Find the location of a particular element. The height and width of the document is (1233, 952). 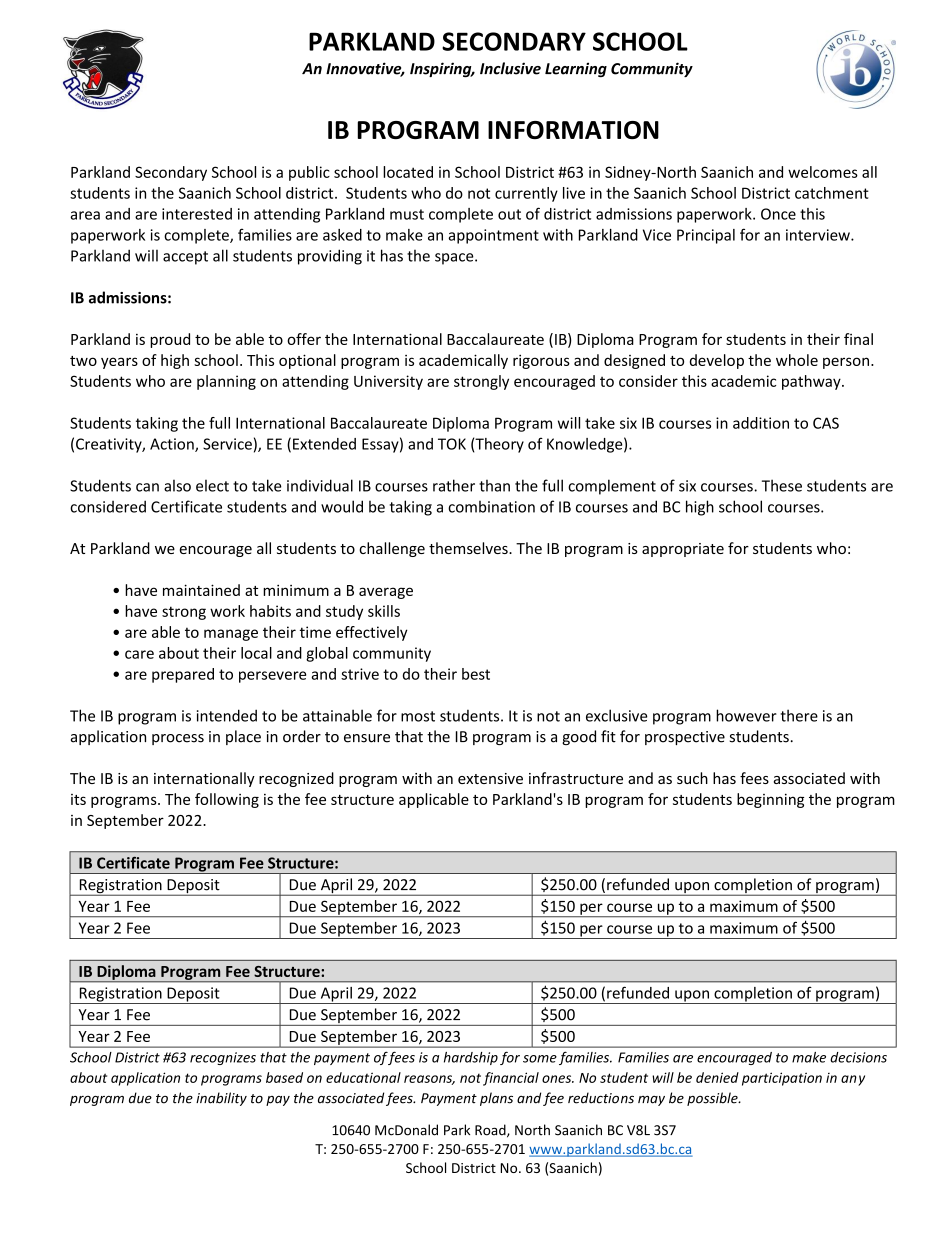

themselves is located at coordinates (469, 548).
